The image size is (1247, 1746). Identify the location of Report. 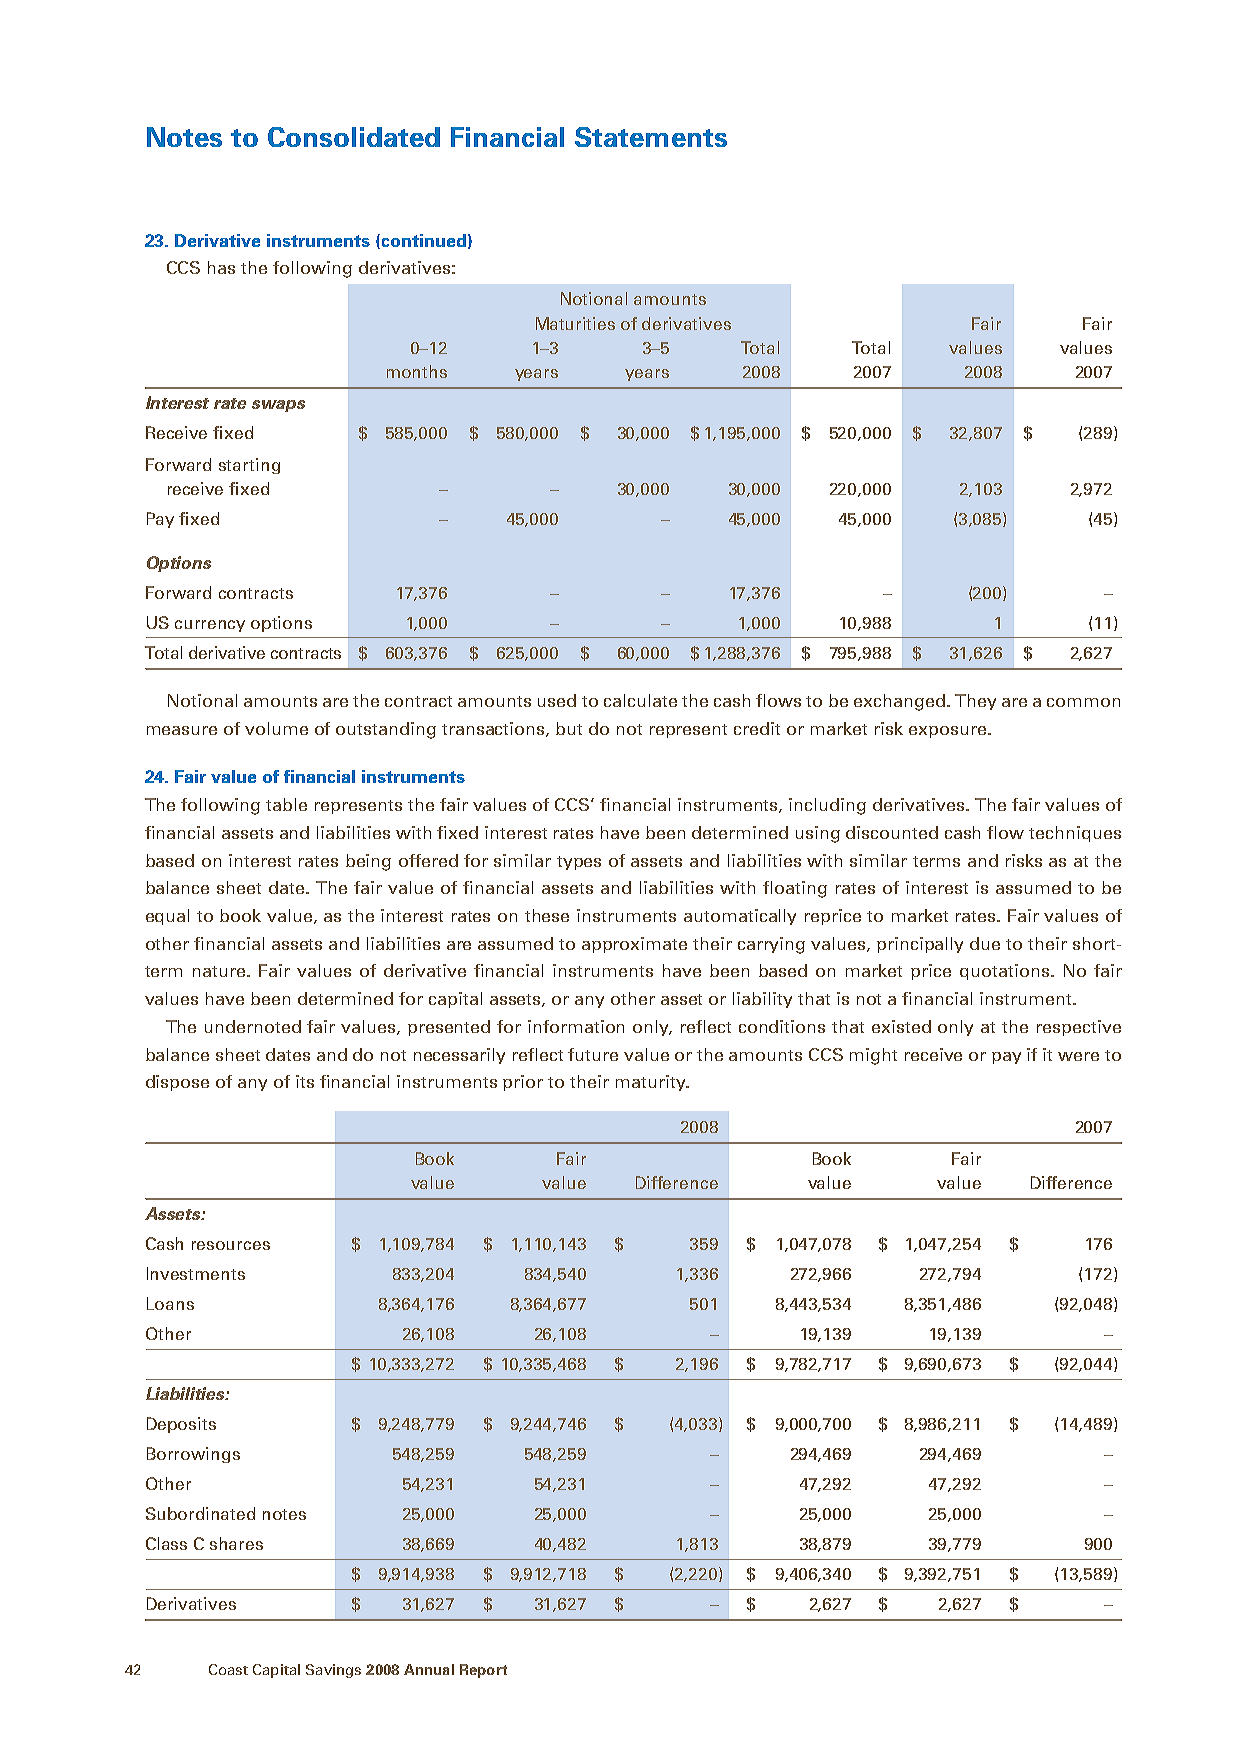
(483, 1671).
